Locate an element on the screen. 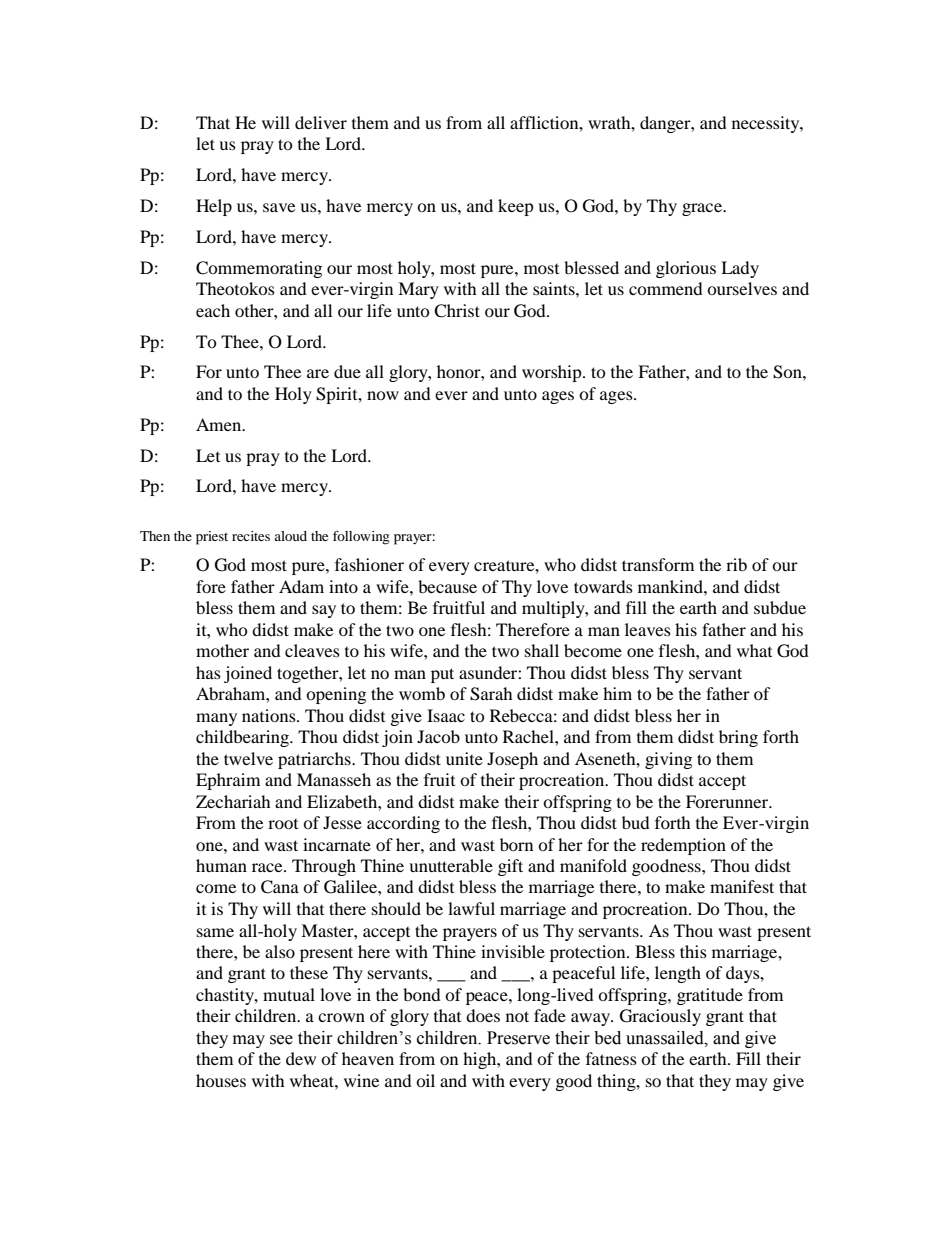 Image resolution: width=952 pixels, height=1233 pixels. worship is located at coordinates (553, 373).
